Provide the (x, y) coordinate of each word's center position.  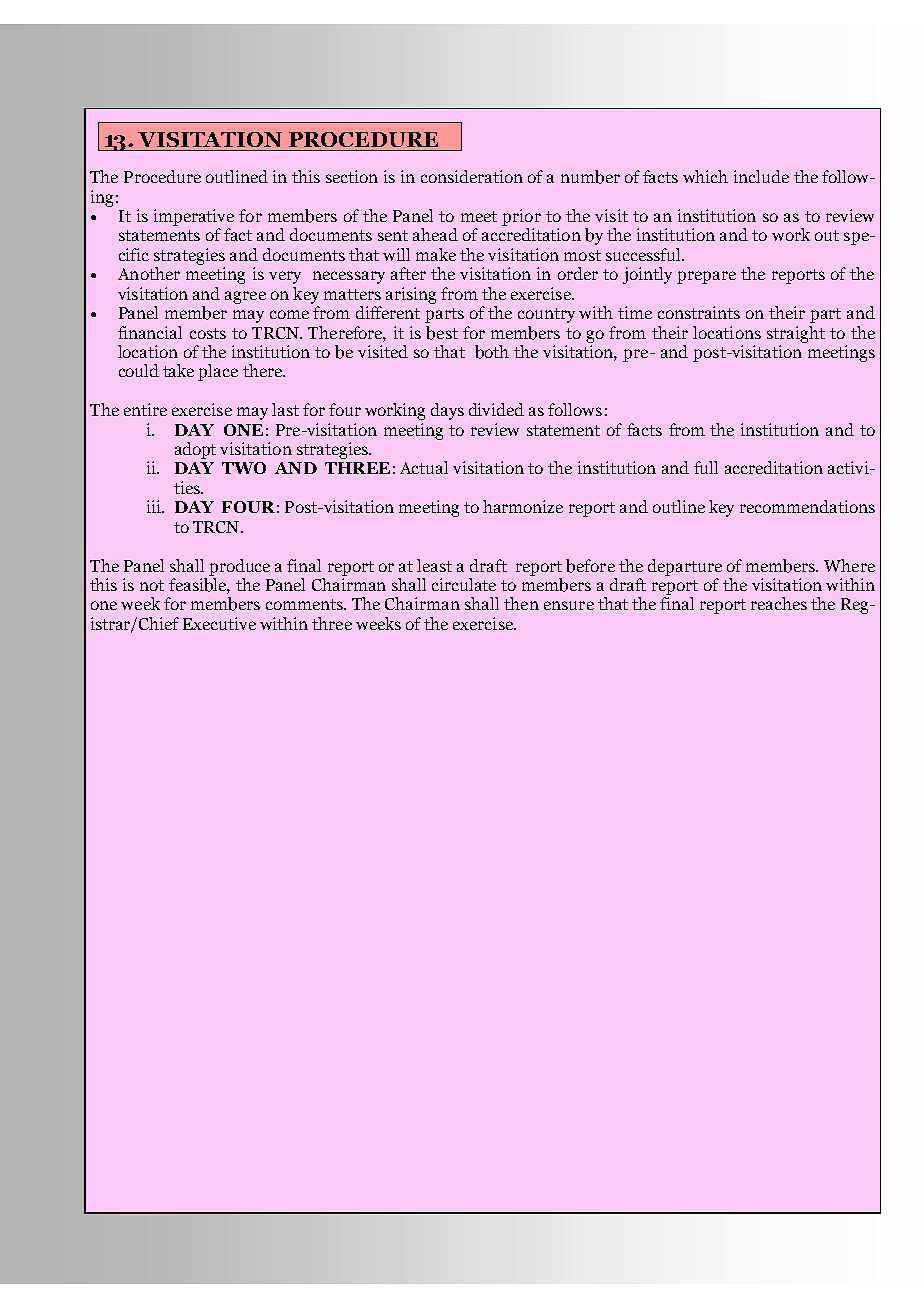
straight (796, 334)
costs (208, 333)
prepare (706, 277)
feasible (199, 586)
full (706, 467)
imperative (194, 217)
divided (496, 409)
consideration (472, 176)
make (436, 254)
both (492, 352)
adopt (195, 450)
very (285, 277)
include (761, 176)
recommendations (807, 506)
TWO (244, 468)
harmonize (523, 506)
